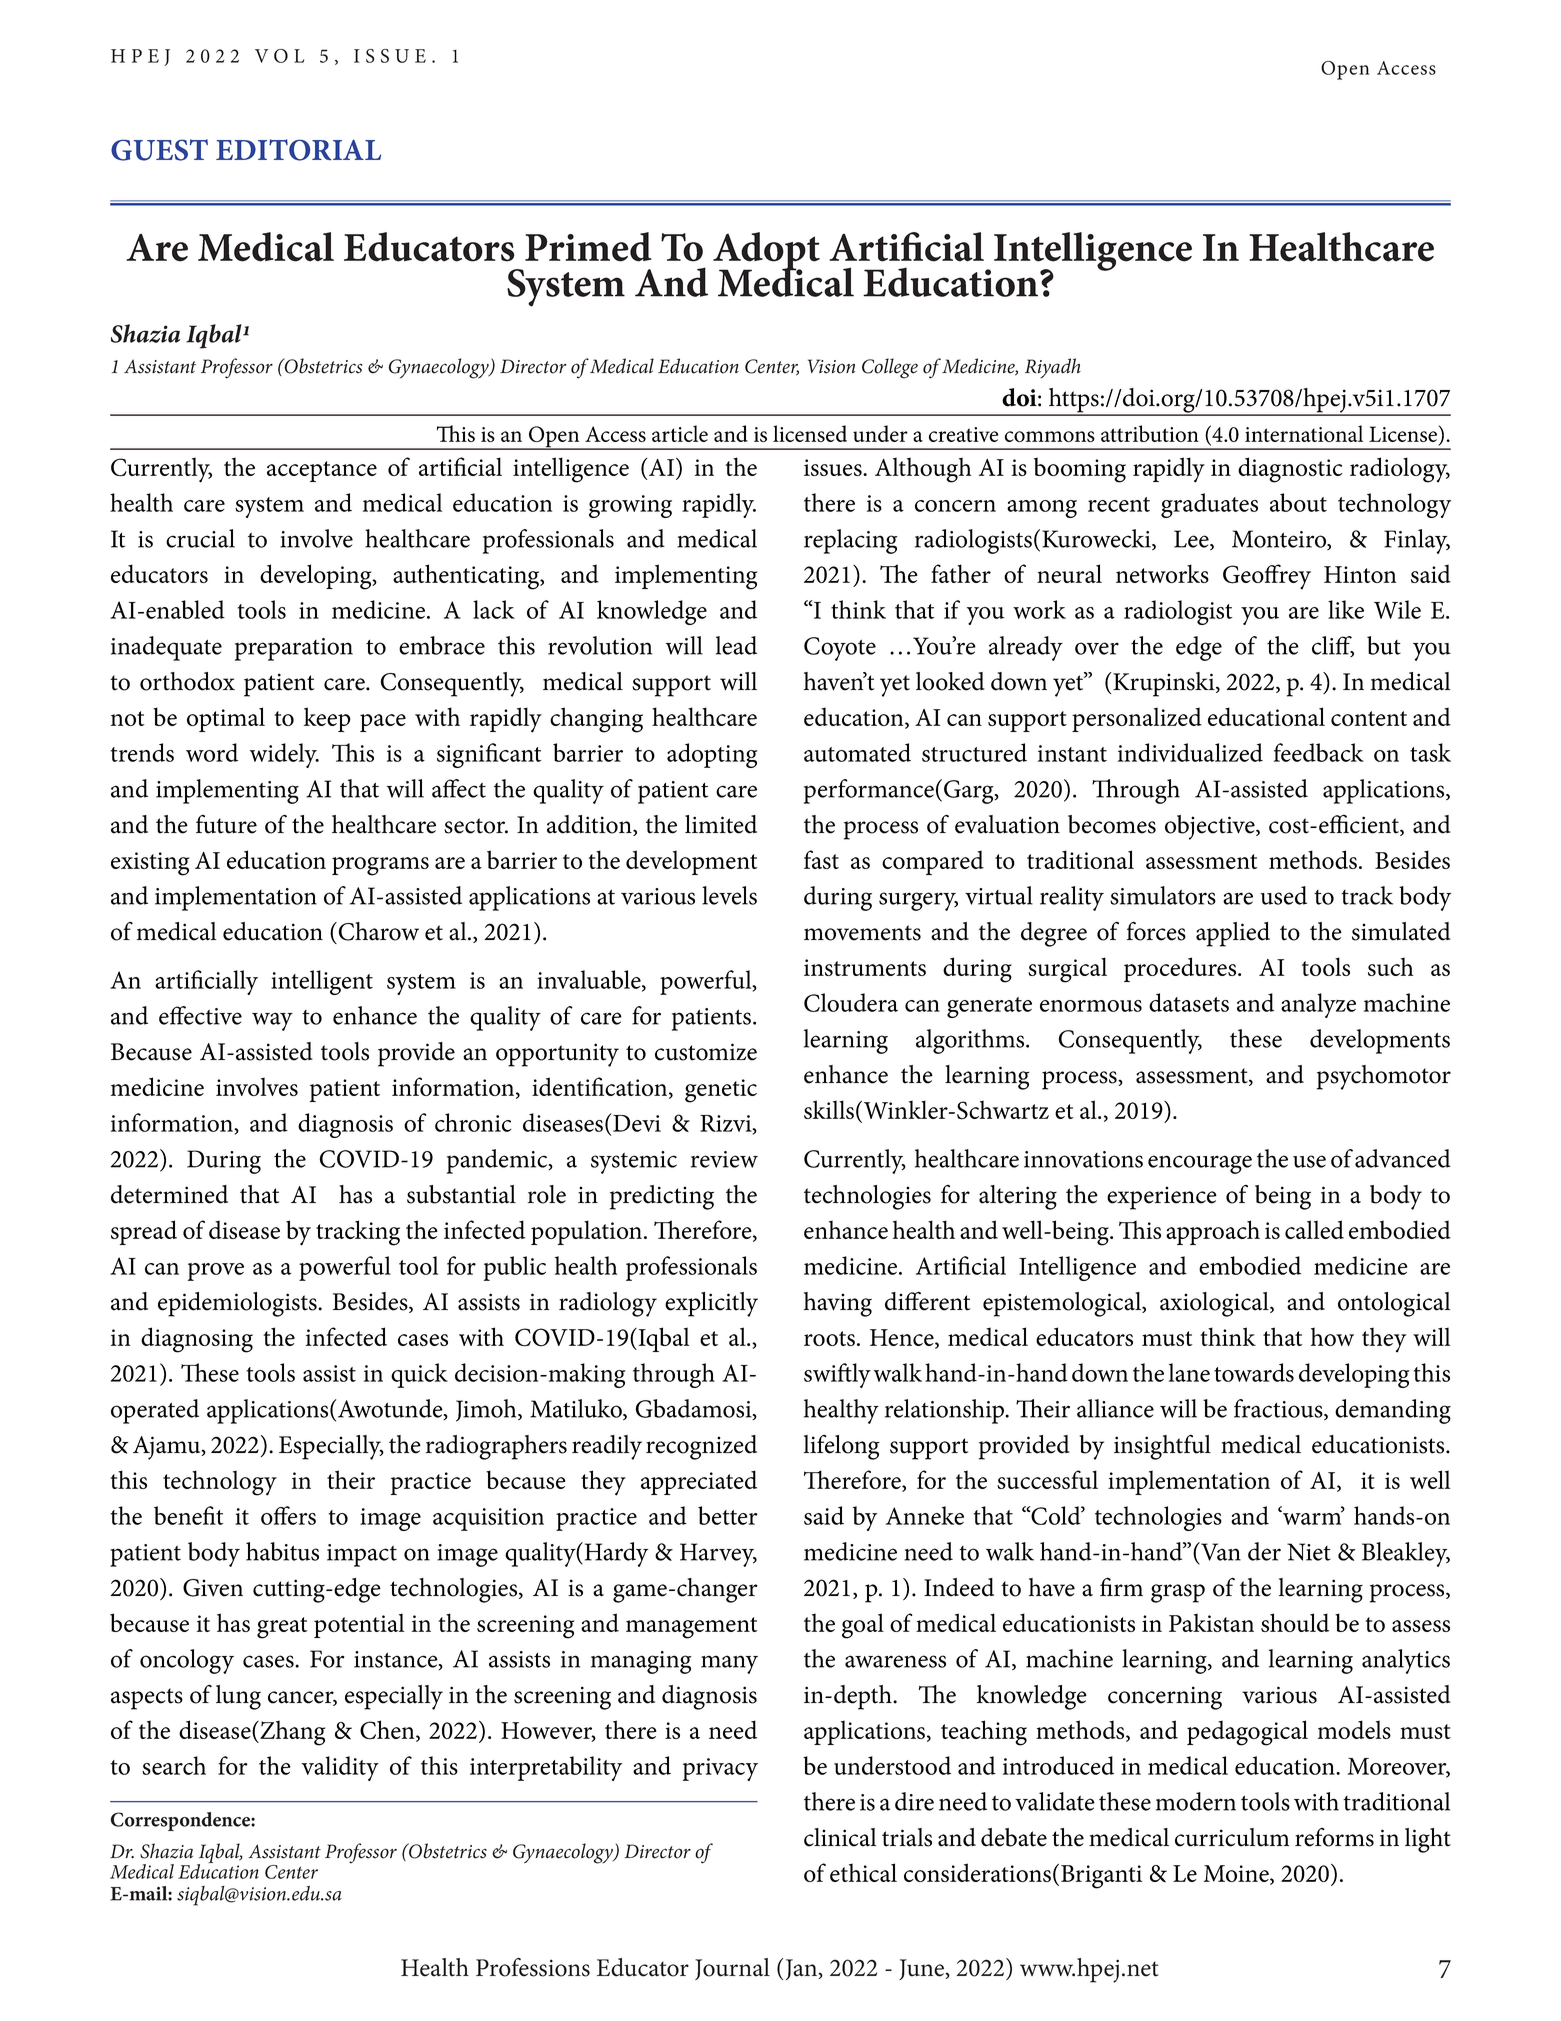  I want to click on Riyadh, so click(1053, 368).
